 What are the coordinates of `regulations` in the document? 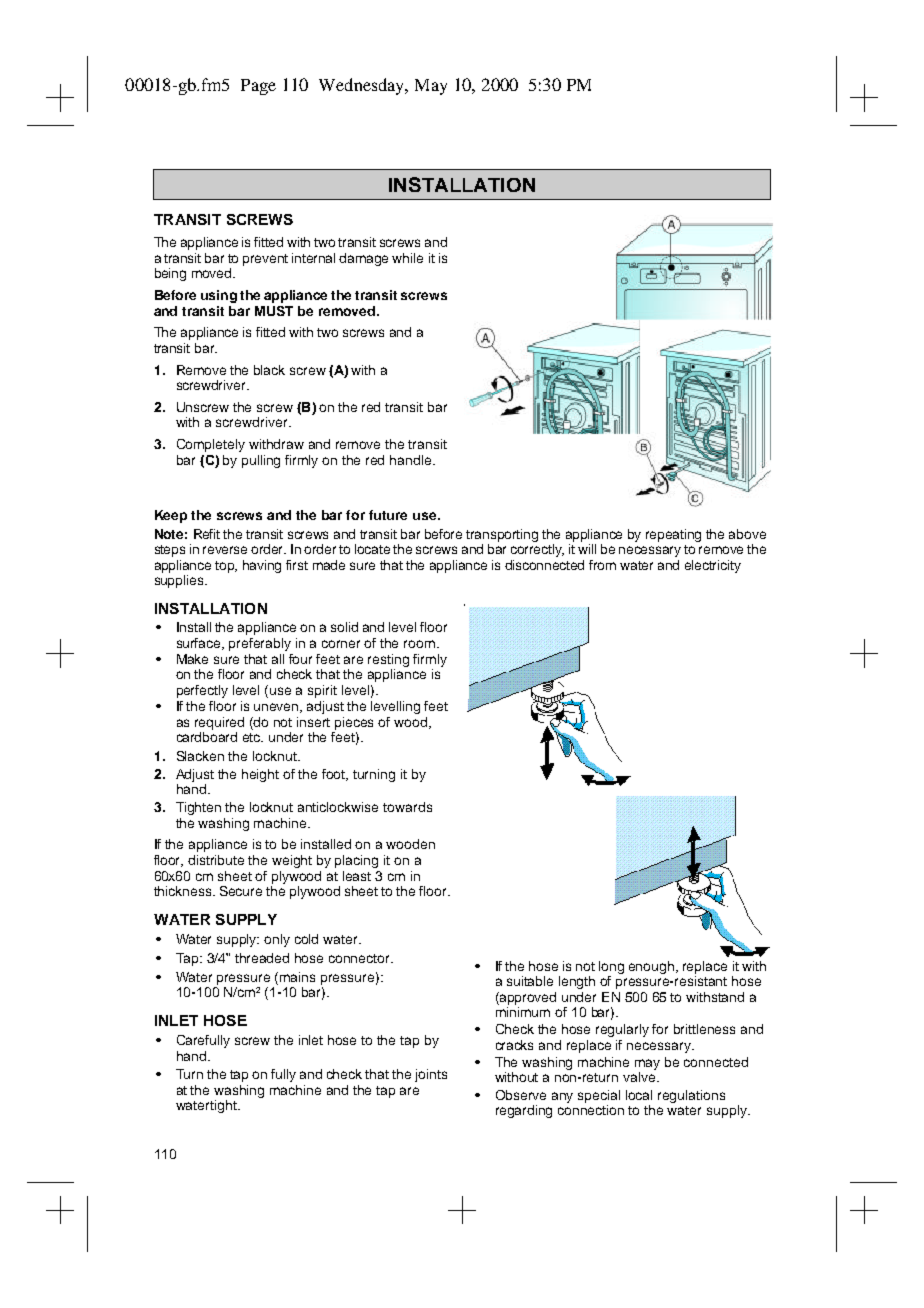 It's located at (691, 1096).
